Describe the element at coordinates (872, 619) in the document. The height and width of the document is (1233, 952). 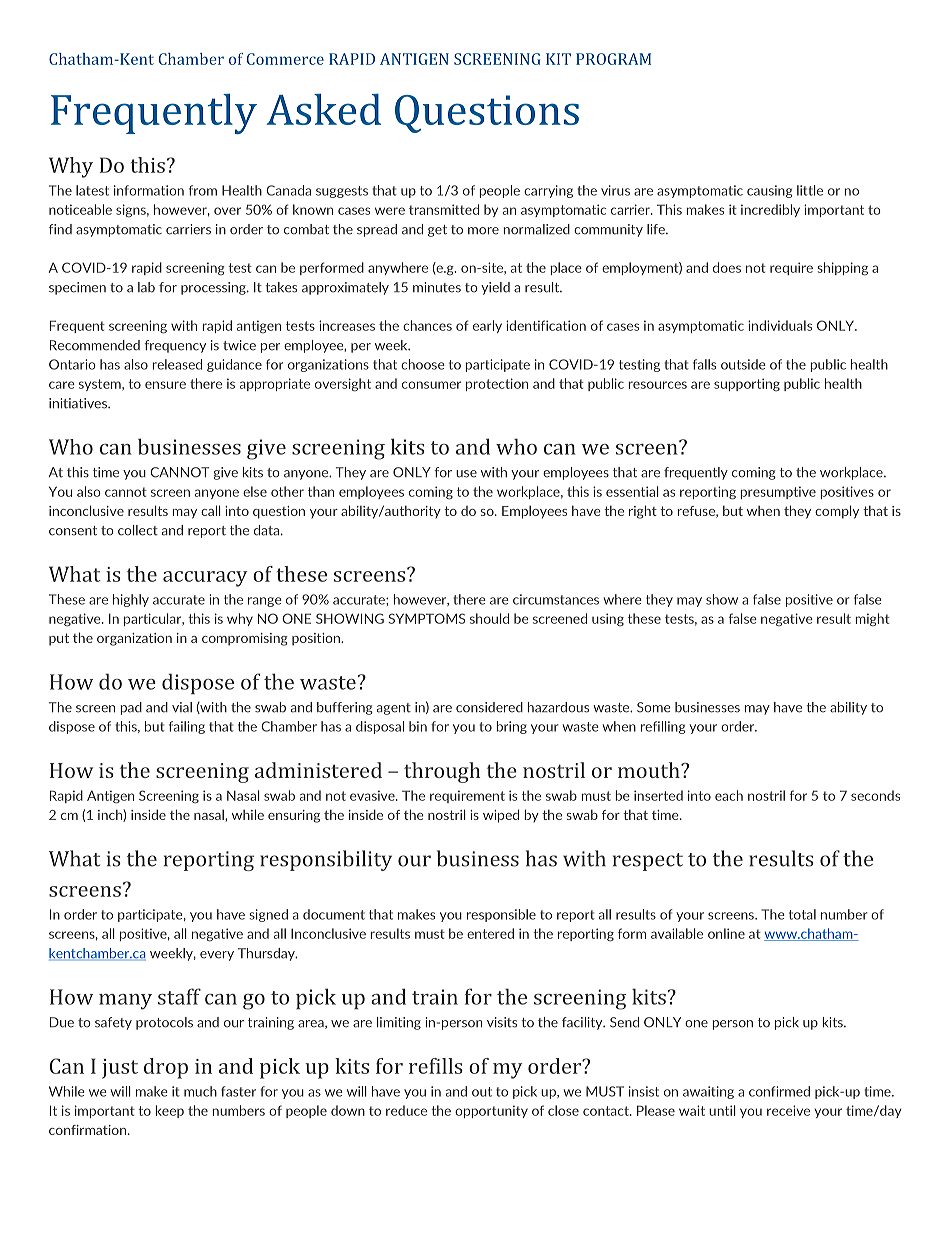
I see `might` at that location.
